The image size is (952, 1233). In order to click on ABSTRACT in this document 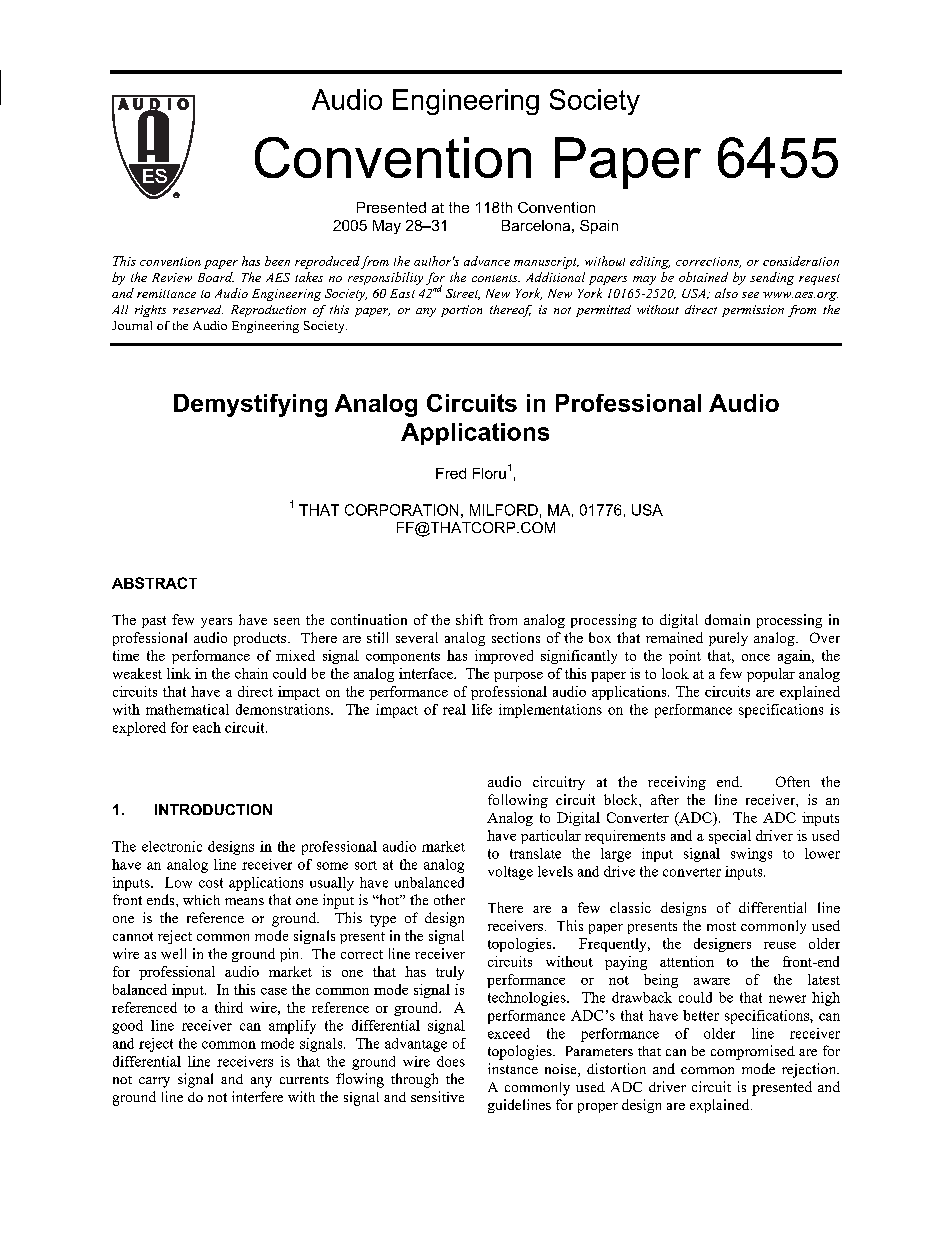, I will do `click(154, 583)`.
